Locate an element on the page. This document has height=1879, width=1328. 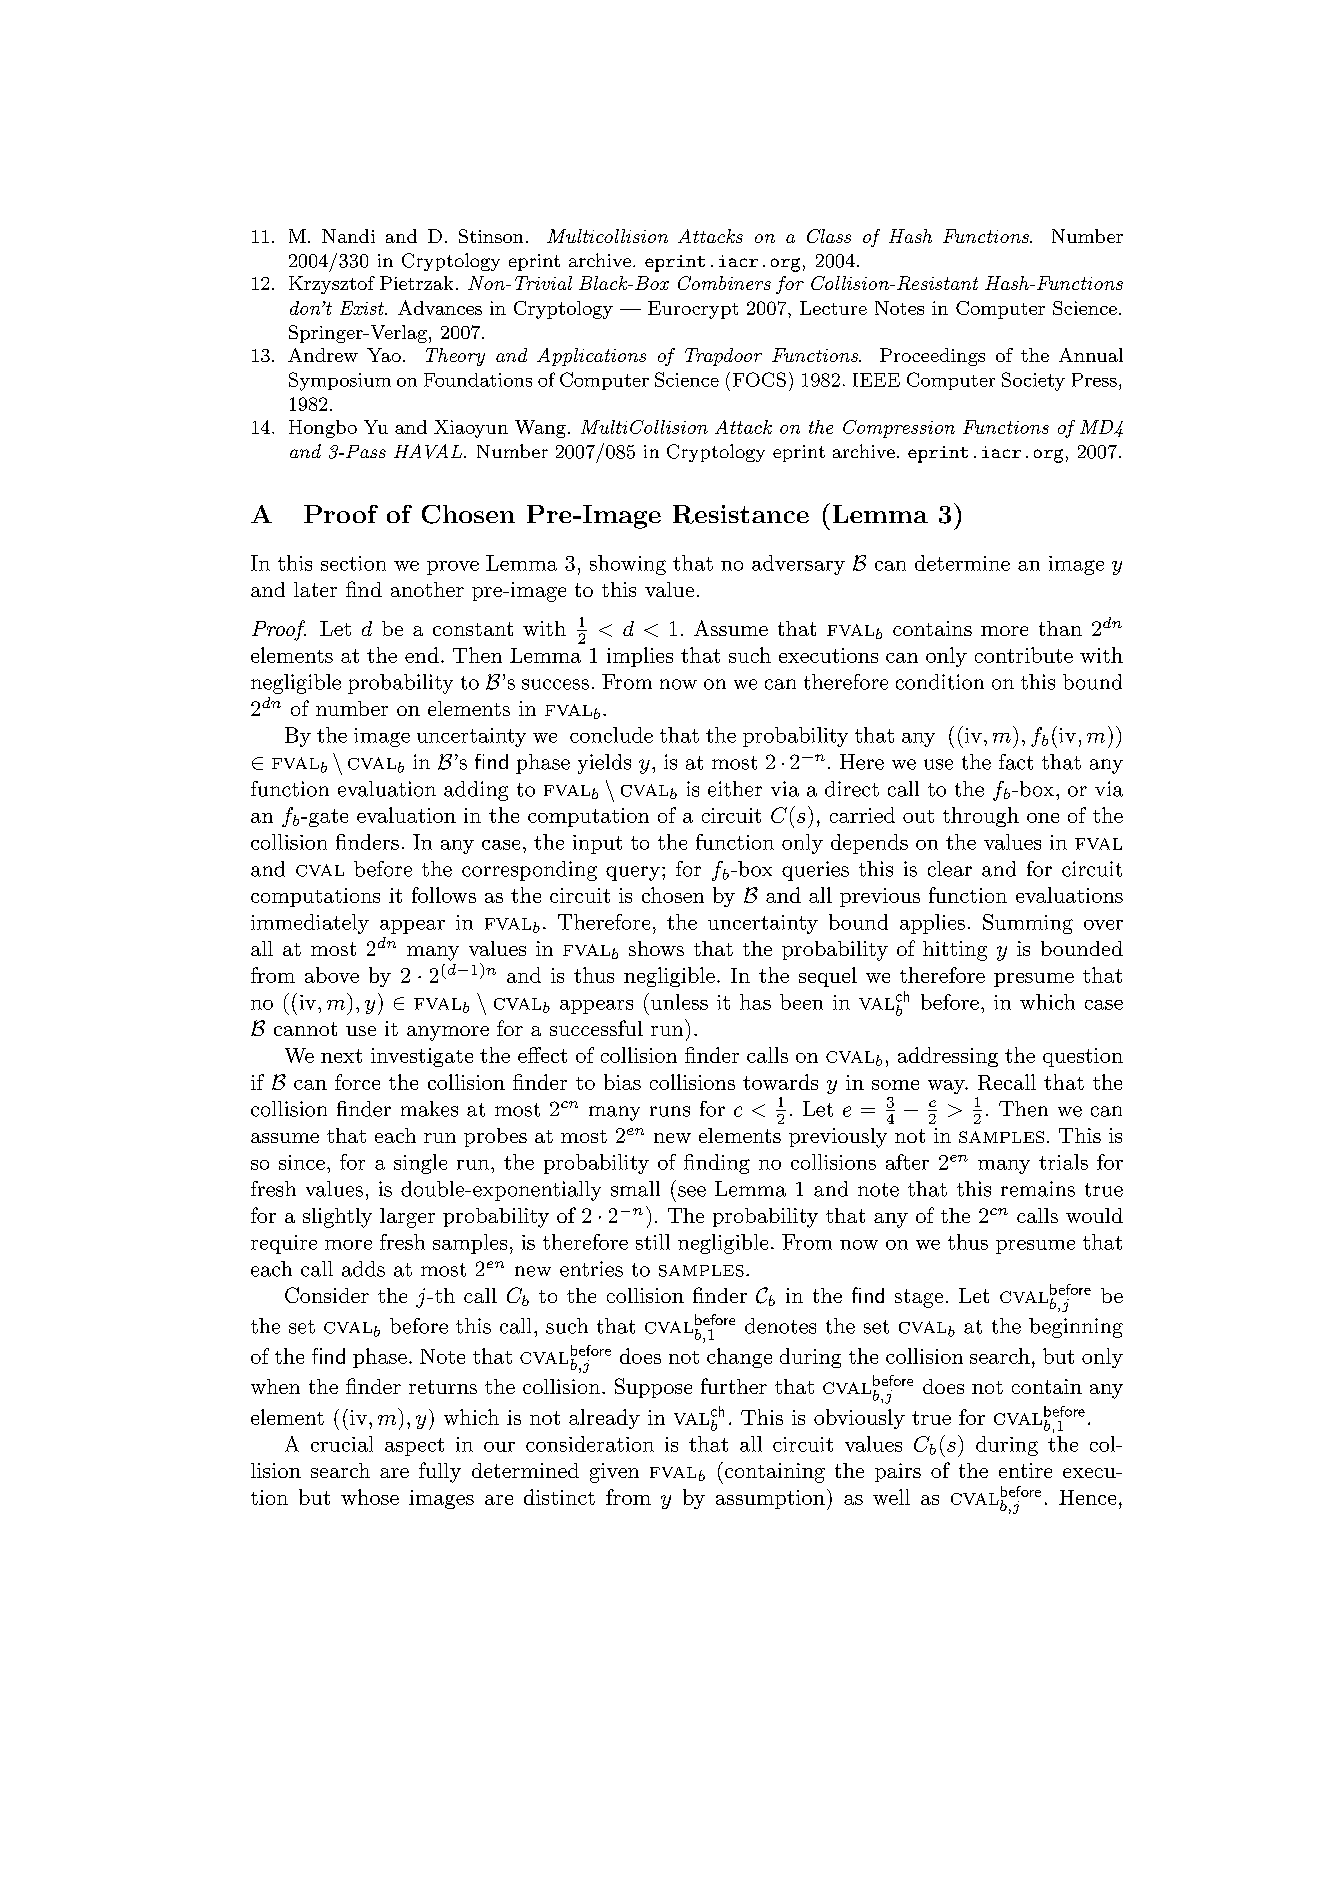
Class is located at coordinates (829, 236).
